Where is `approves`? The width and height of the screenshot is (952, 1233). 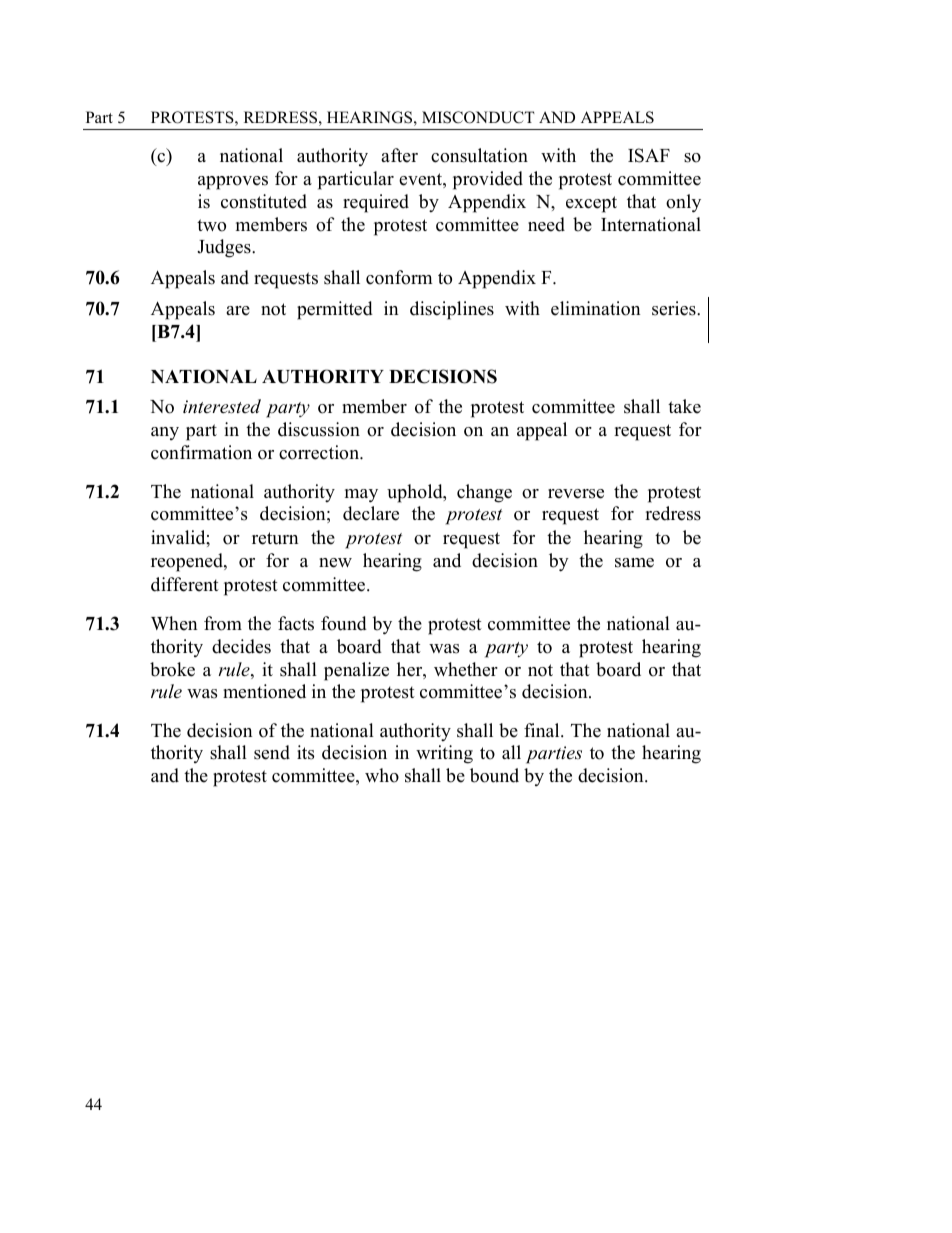 approves is located at coordinates (233, 183).
